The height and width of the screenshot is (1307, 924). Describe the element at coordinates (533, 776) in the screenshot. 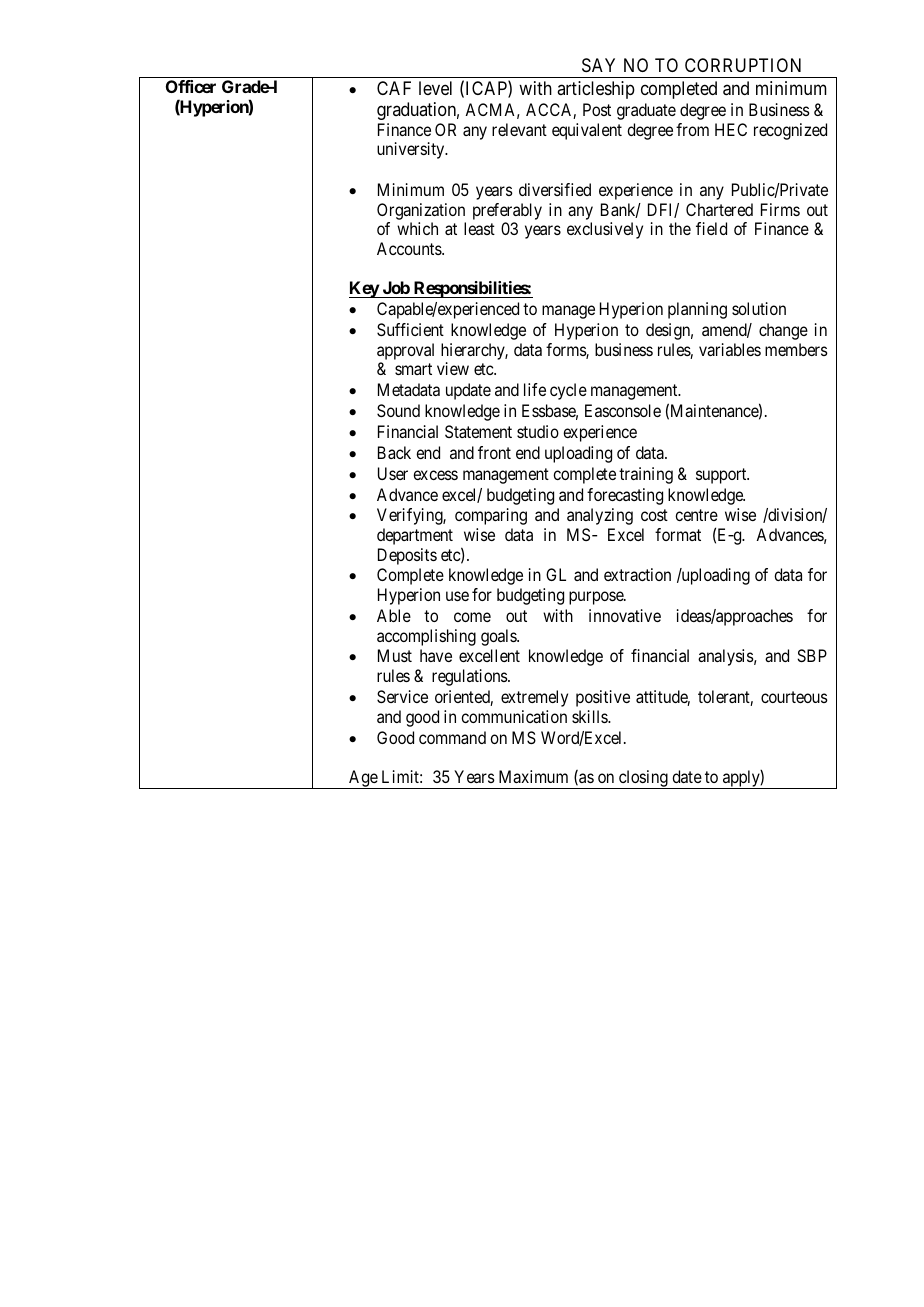

I see `Maximum` at that location.
